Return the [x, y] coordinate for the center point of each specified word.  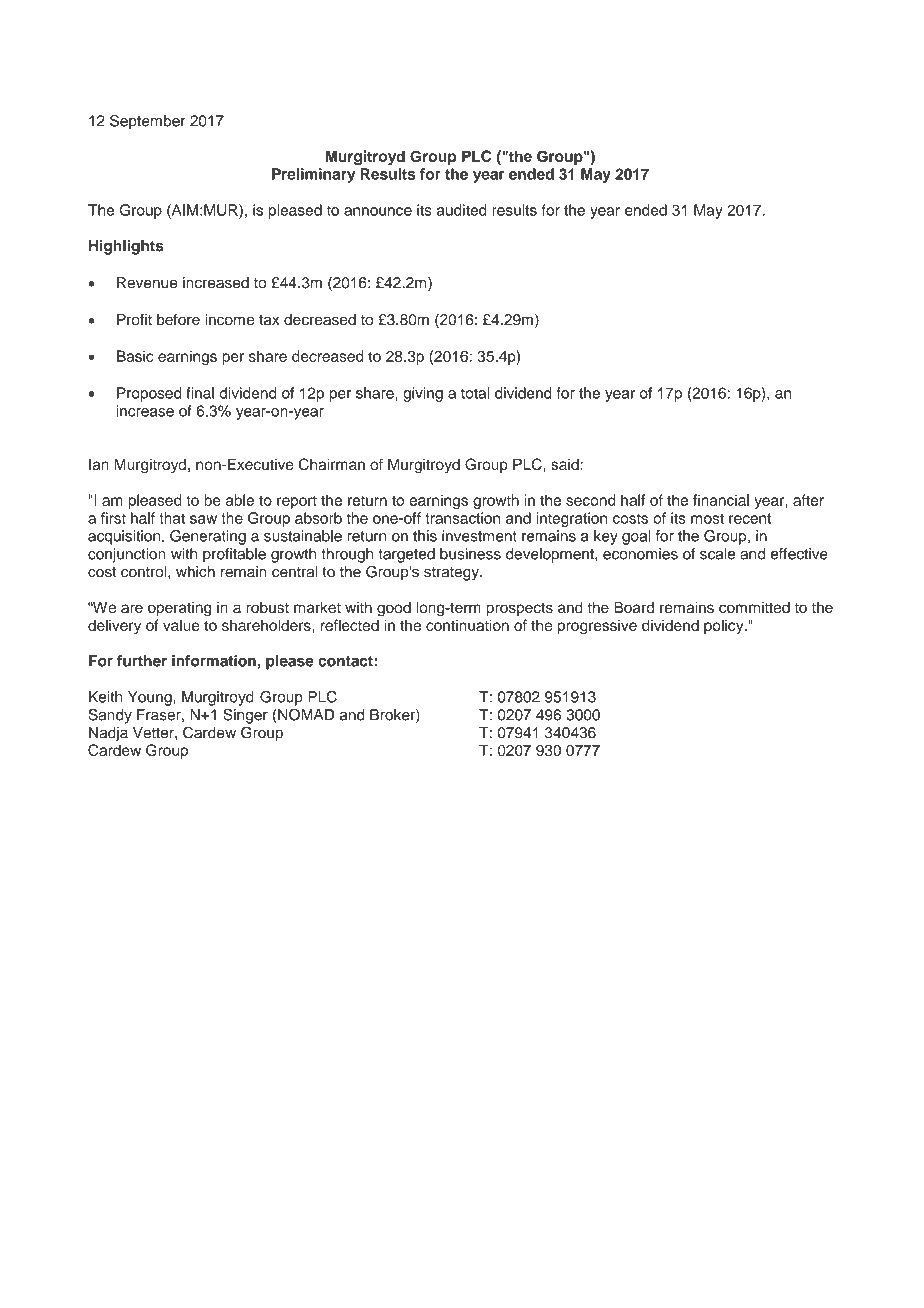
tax [269, 320]
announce [378, 211]
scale [717, 554]
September [148, 122]
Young [151, 698]
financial [721, 500]
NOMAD [306, 714]
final [200, 393]
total [475, 393]
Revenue [147, 283]
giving [423, 394]
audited [462, 210]
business [470, 554]
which [195, 572]
